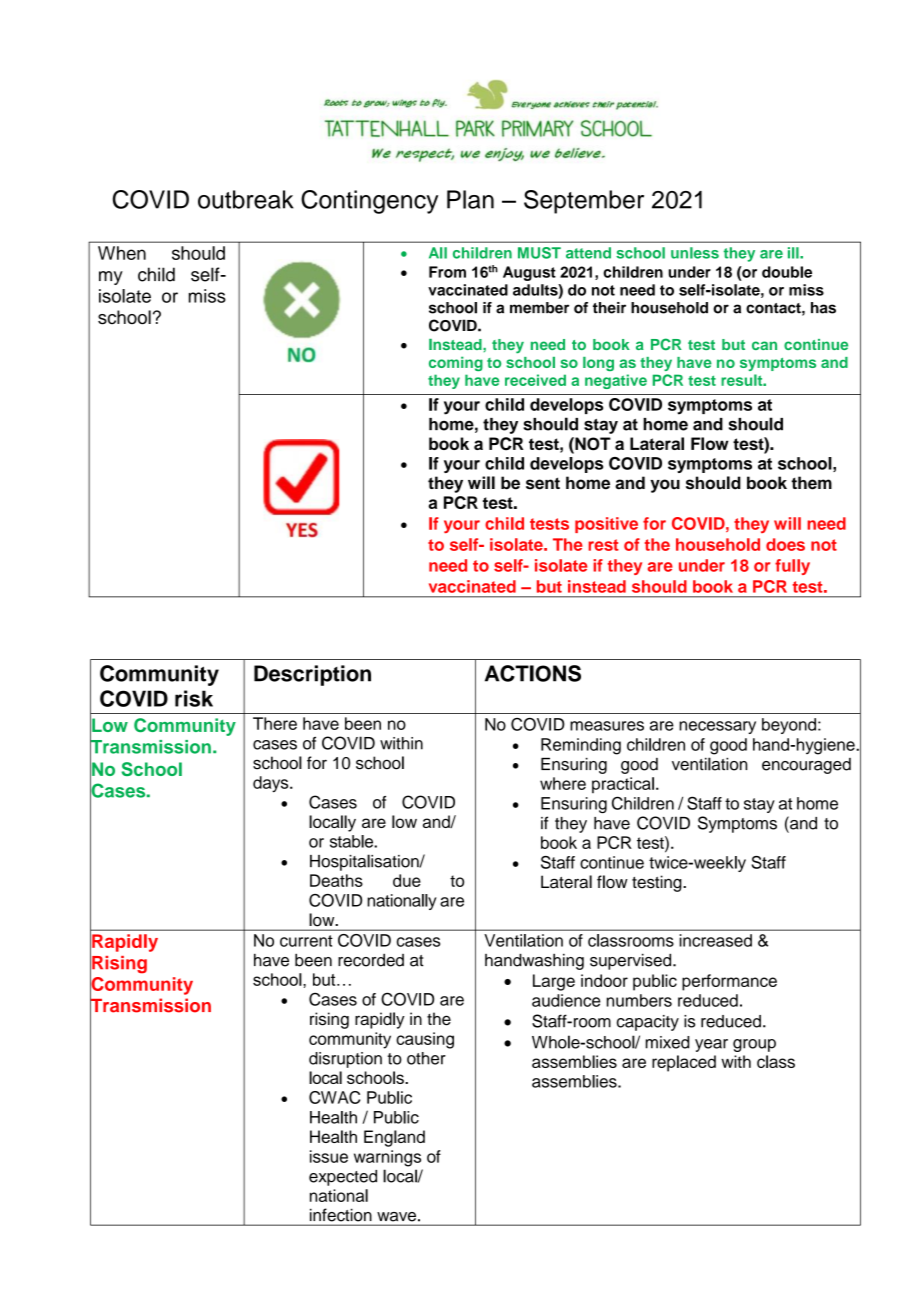 This screenshot has width=924, height=1307. What do you see at coordinates (717, 727) in the screenshot?
I see `necessary` at bounding box center [717, 727].
